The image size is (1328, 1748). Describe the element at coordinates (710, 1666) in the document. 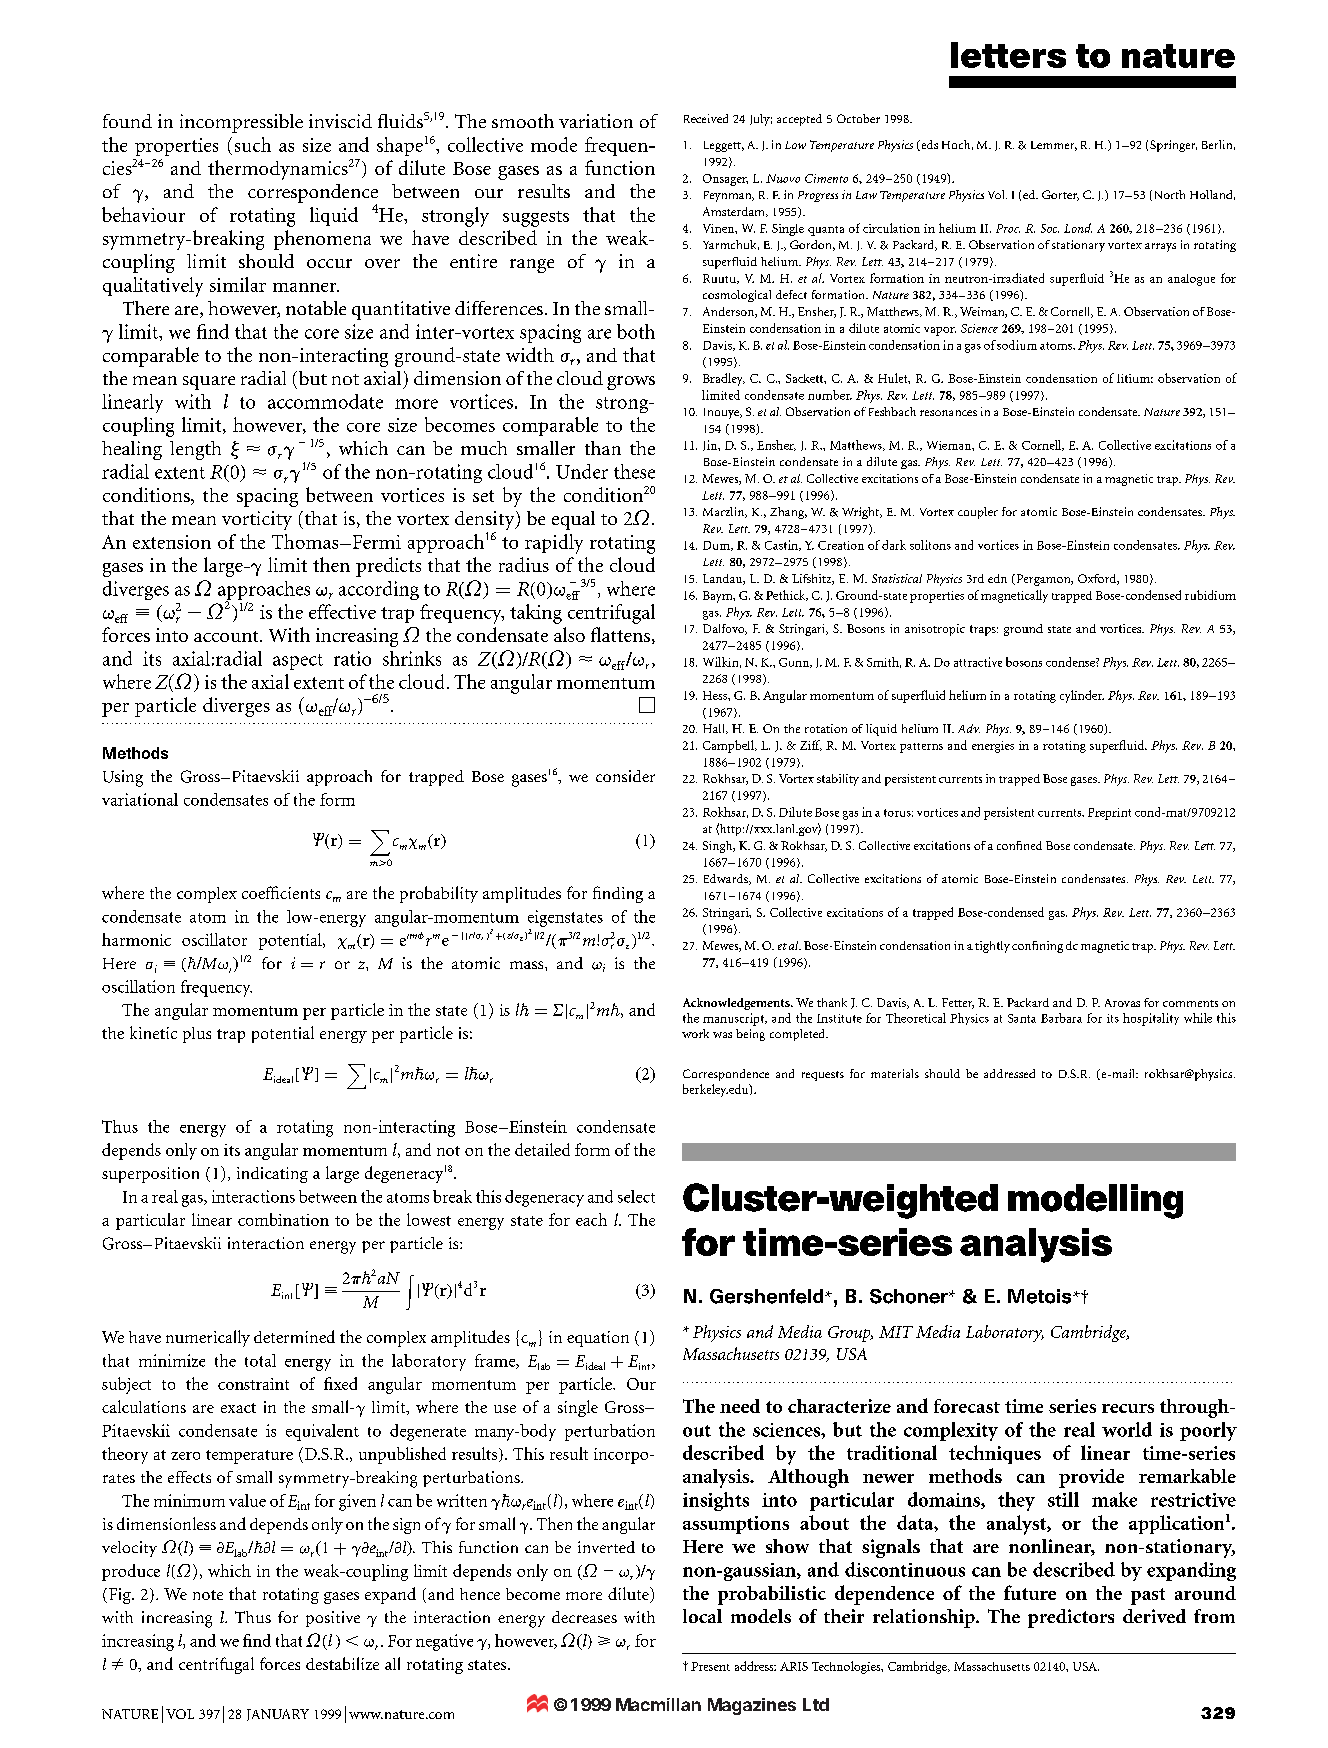

I see `Present` at that location.
